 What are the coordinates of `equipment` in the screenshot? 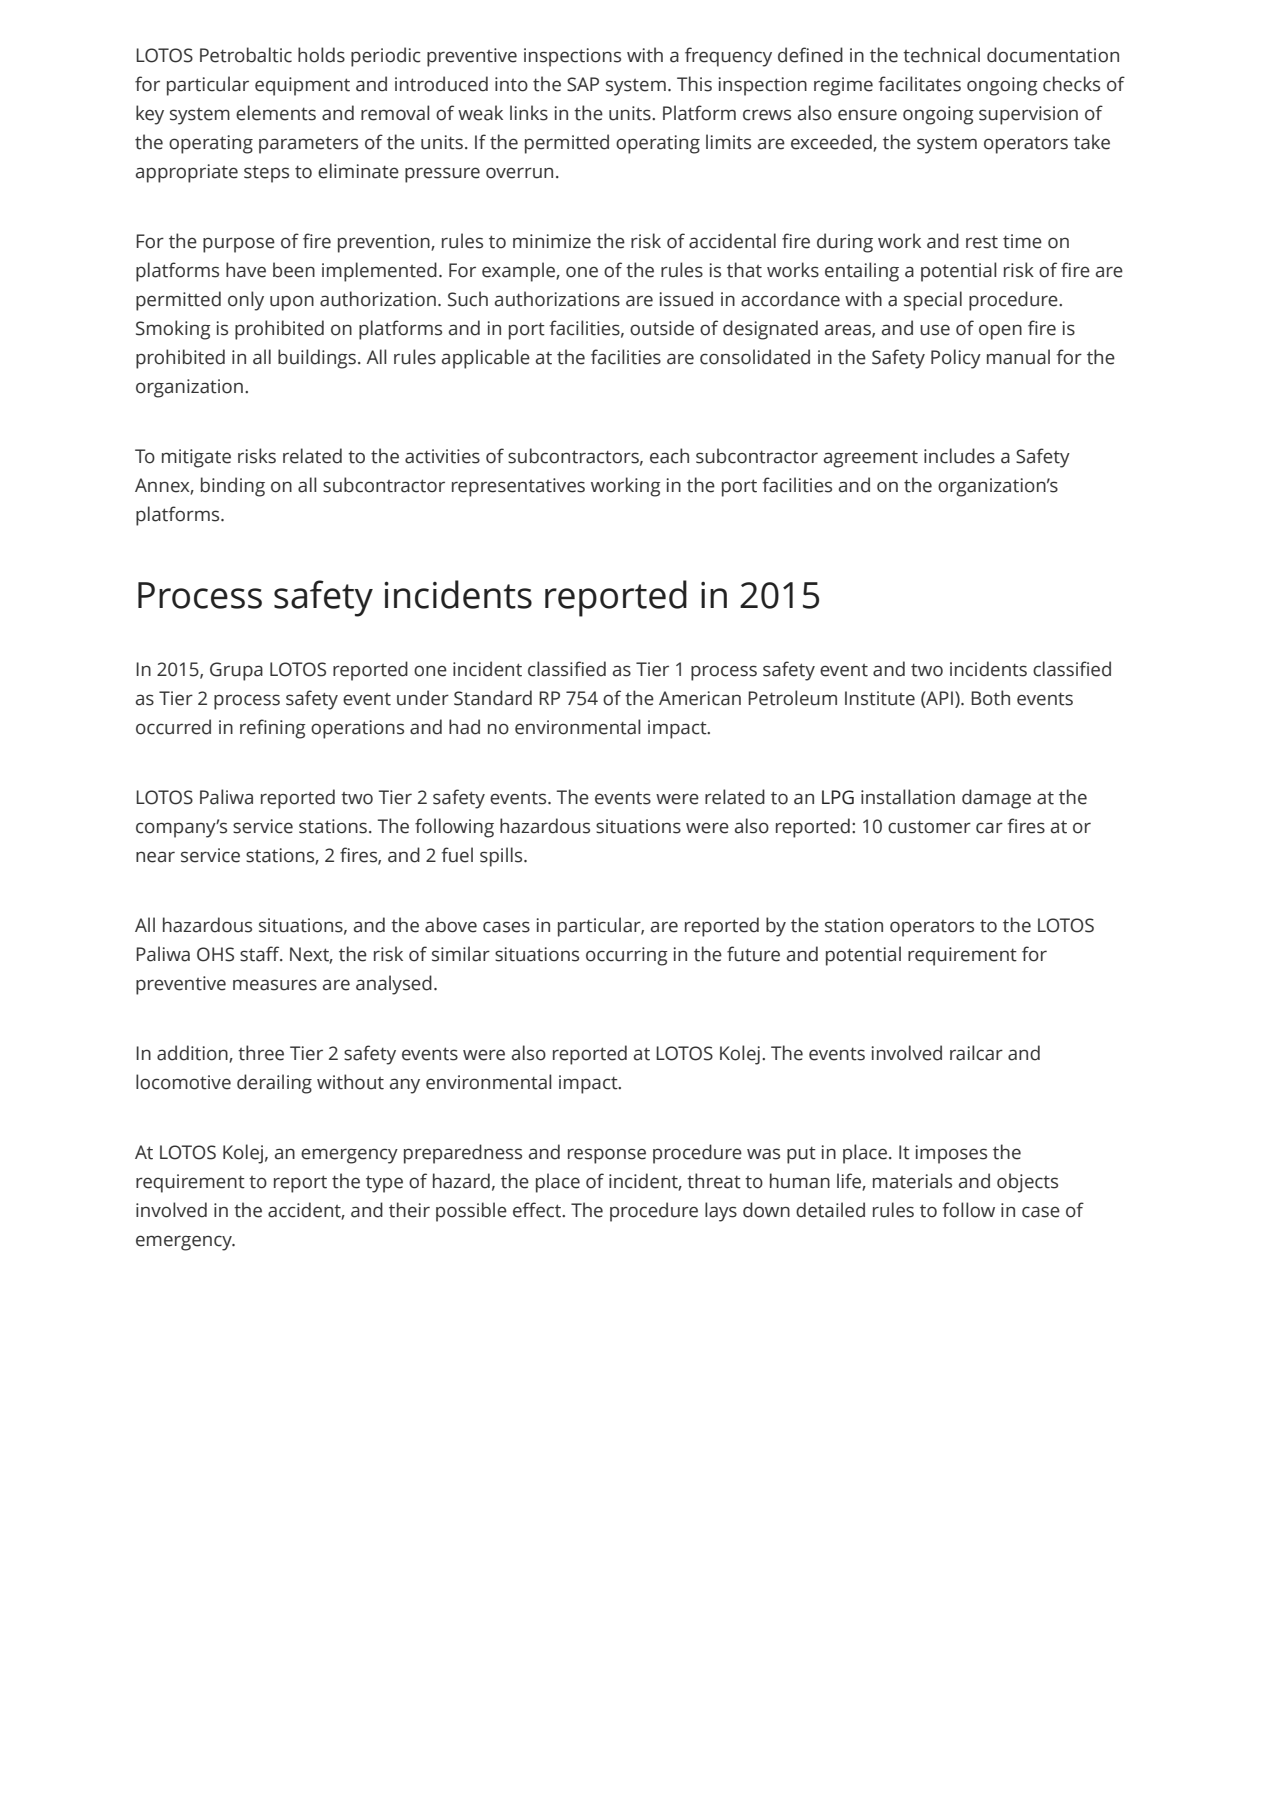 It's located at (302, 86).
